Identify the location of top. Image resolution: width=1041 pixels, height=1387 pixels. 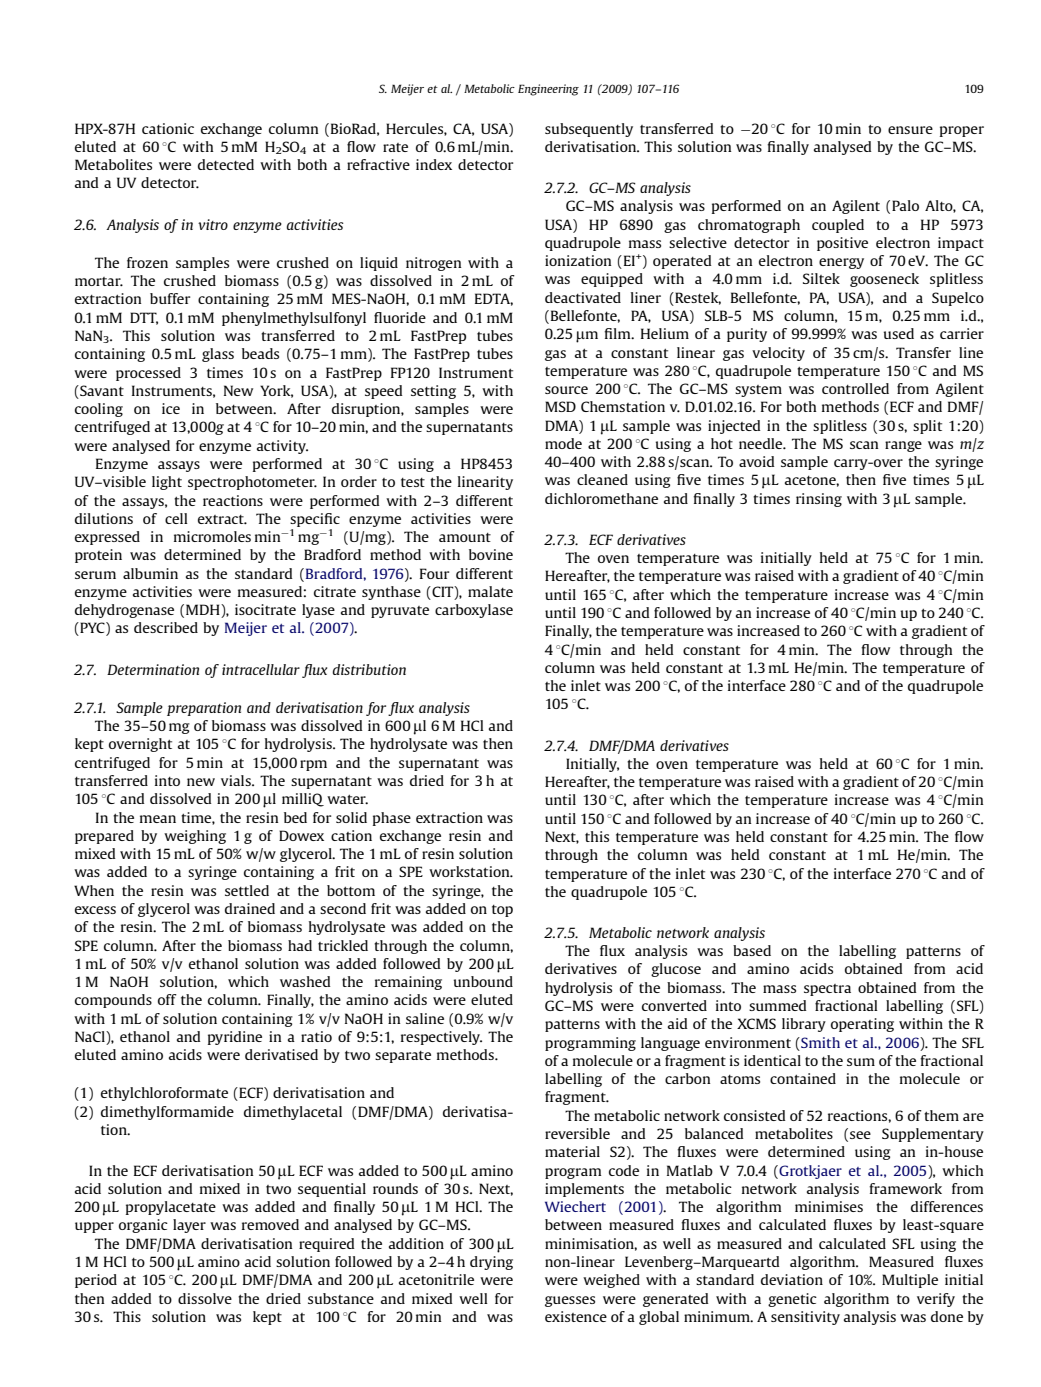
(502, 911).
